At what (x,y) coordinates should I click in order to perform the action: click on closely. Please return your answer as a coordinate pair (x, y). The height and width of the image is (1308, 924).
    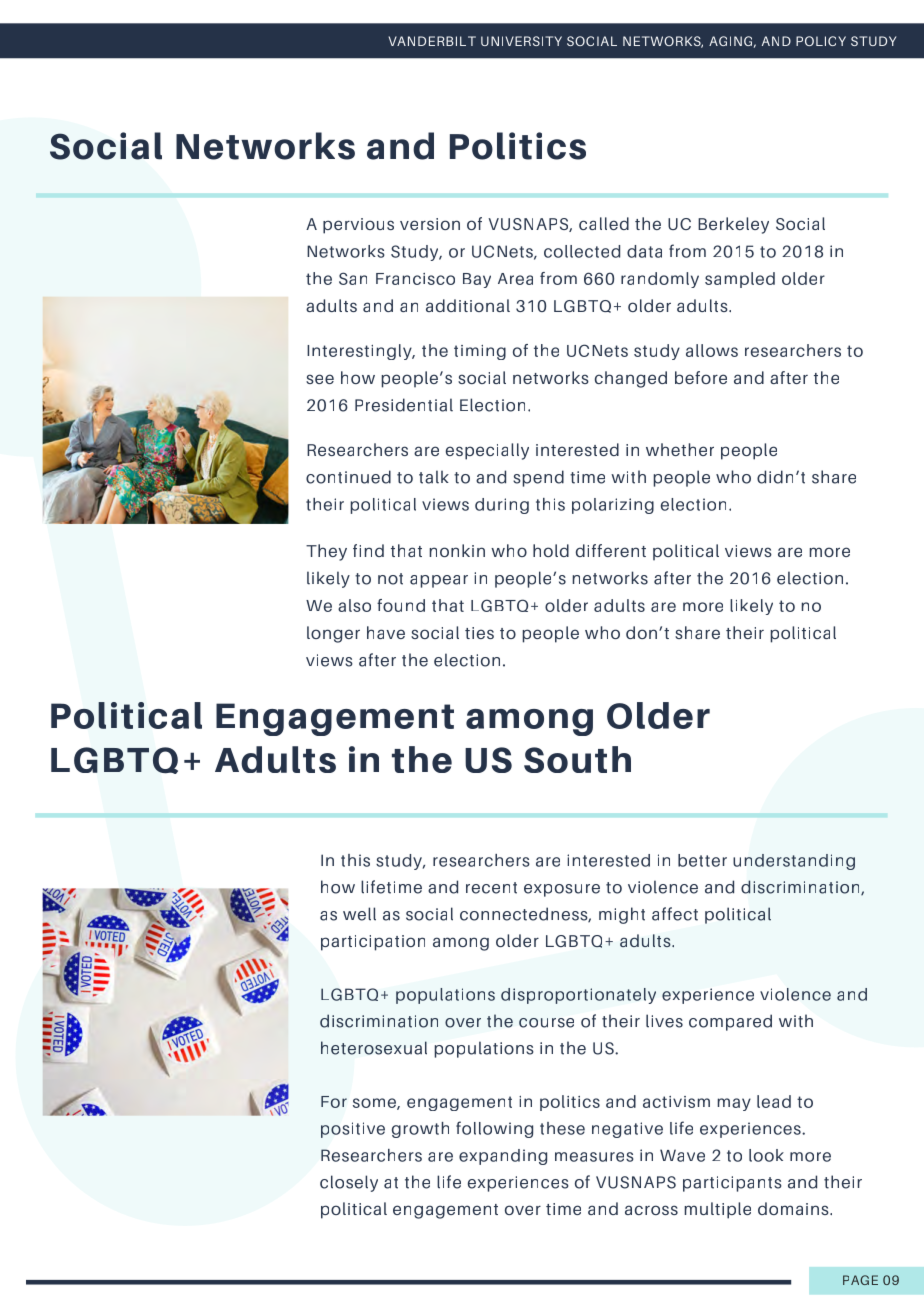
    Looking at the image, I should click on (349, 1183).
